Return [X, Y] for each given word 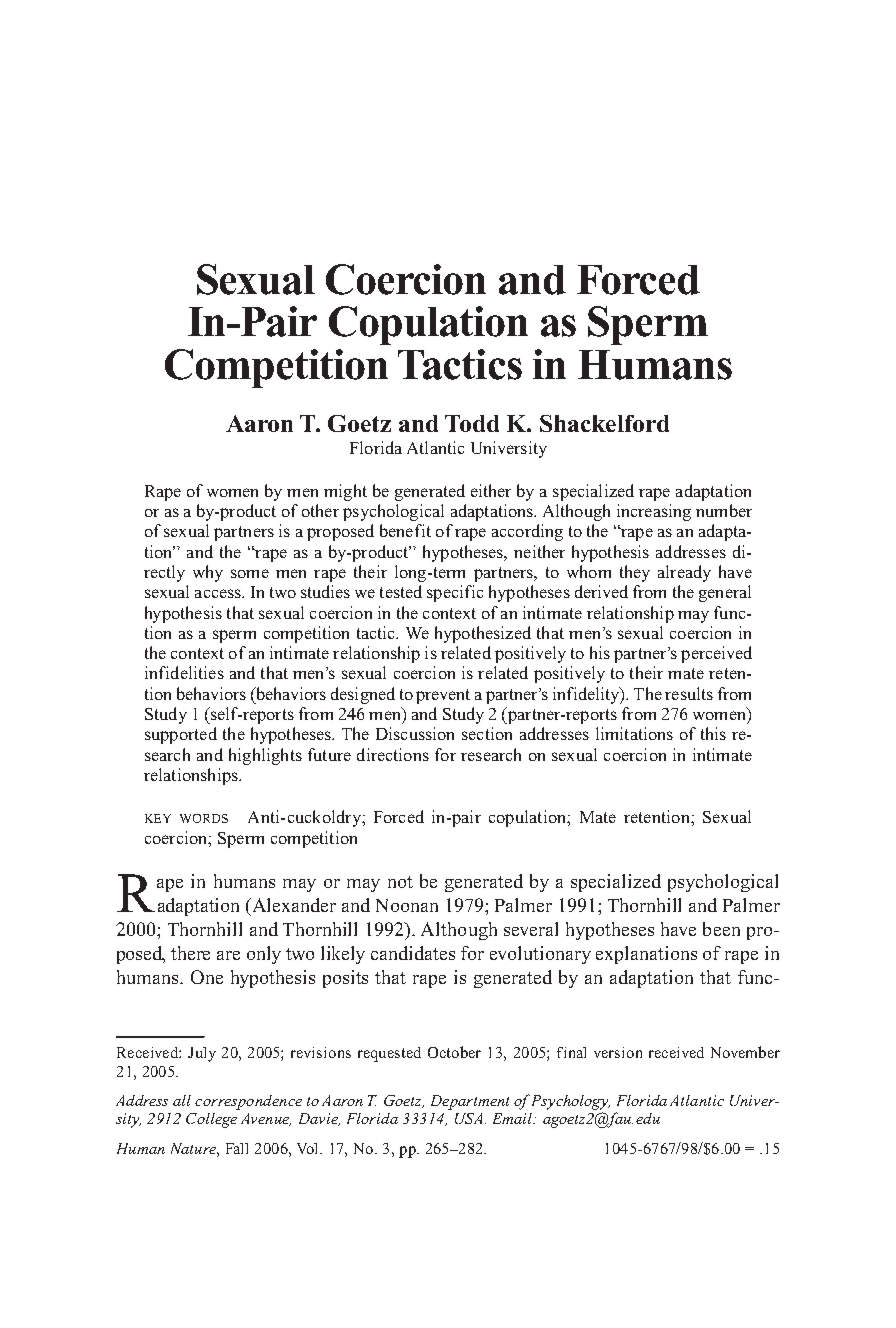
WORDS [204, 818]
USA [468, 1118]
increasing [654, 512]
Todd [472, 423]
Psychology [569, 1102]
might [345, 492]
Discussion [415, 733]
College [211, 1120]
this [713, 733]
